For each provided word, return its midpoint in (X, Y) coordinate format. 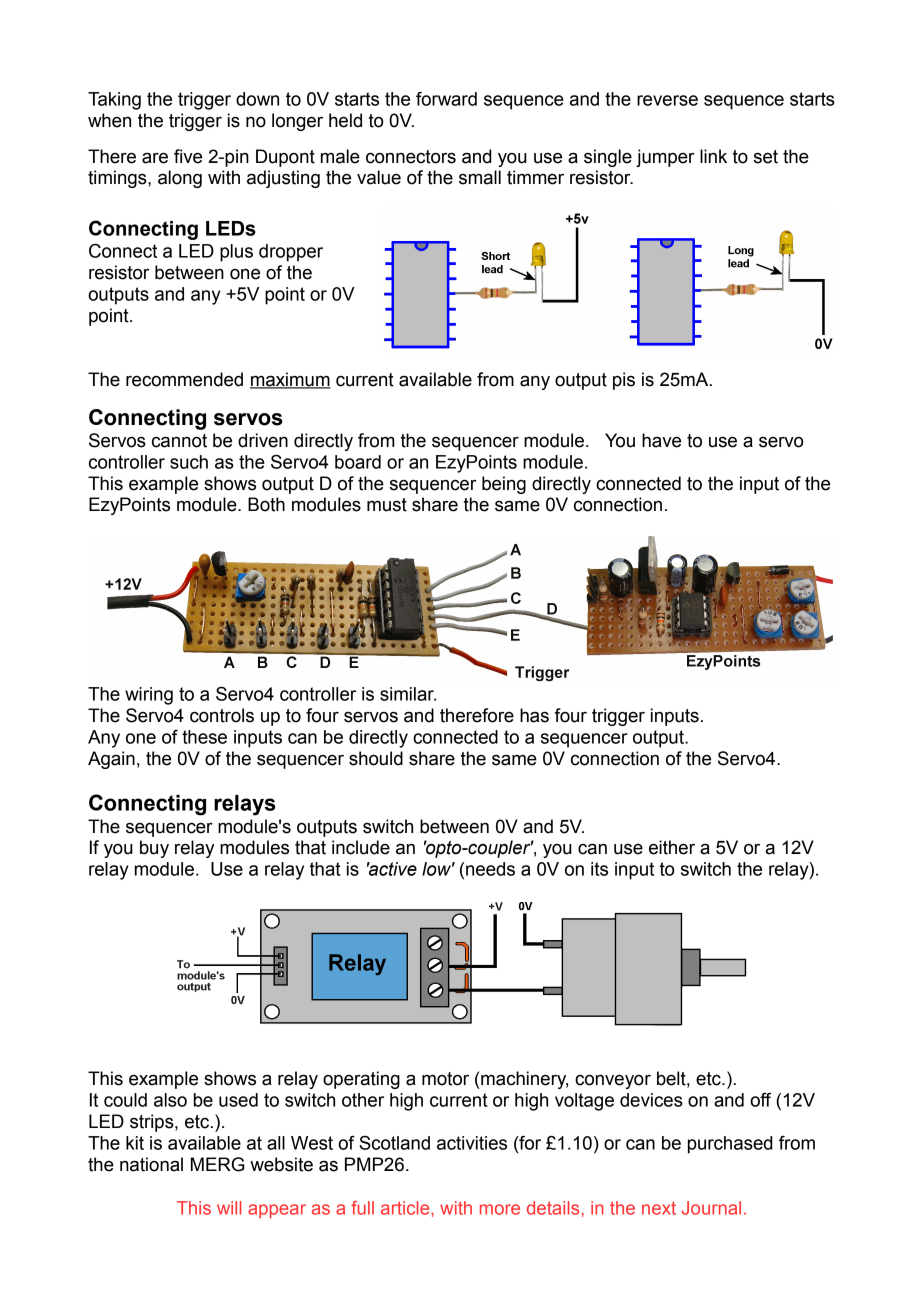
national (151, 1164)
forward (446, 99)
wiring (149, 696)
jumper (665, 158)
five (188, 156)
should (376, 758)
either (672, 847)
